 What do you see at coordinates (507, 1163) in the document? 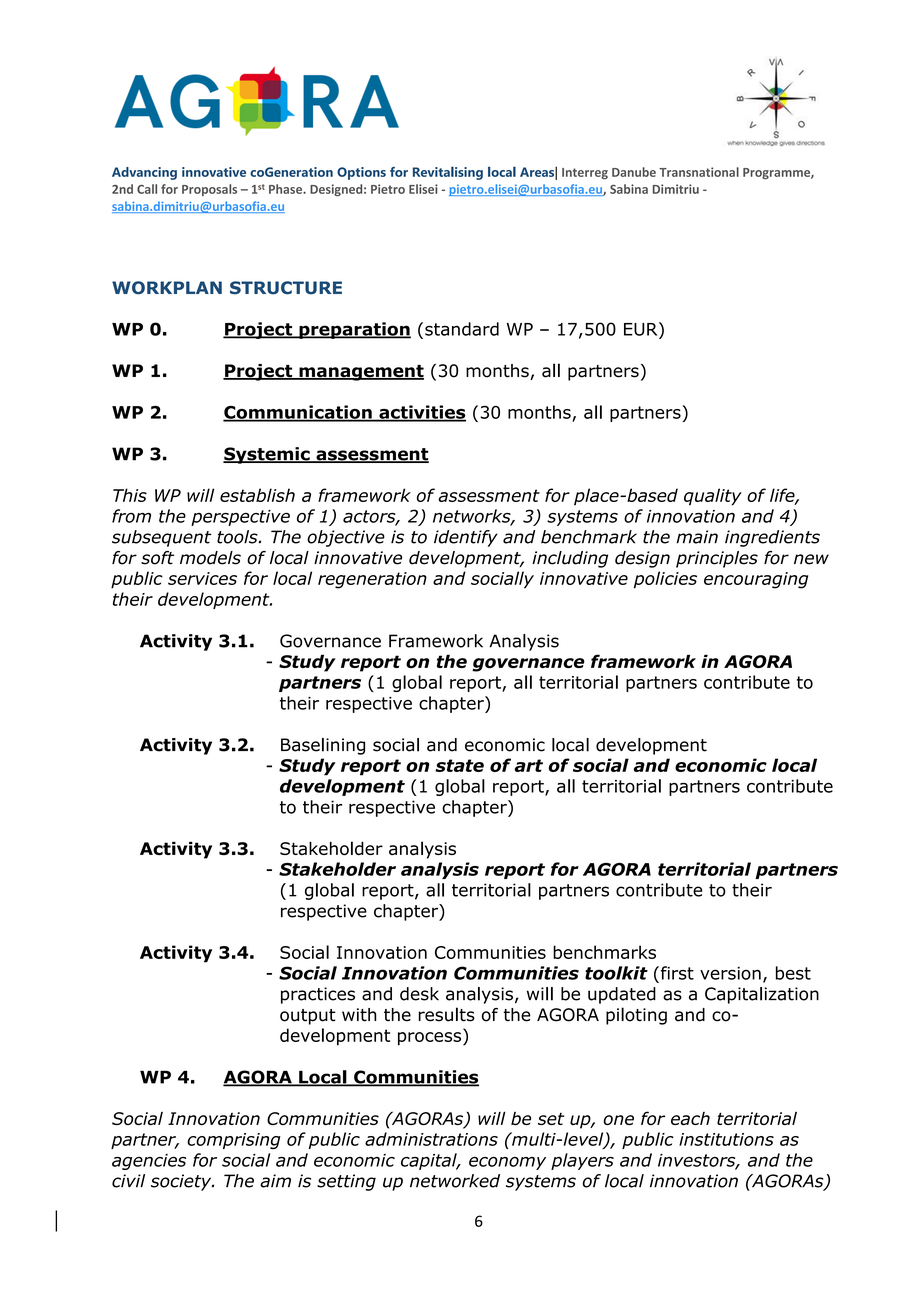
I see `economy` at bounding box center [507, 1163].
